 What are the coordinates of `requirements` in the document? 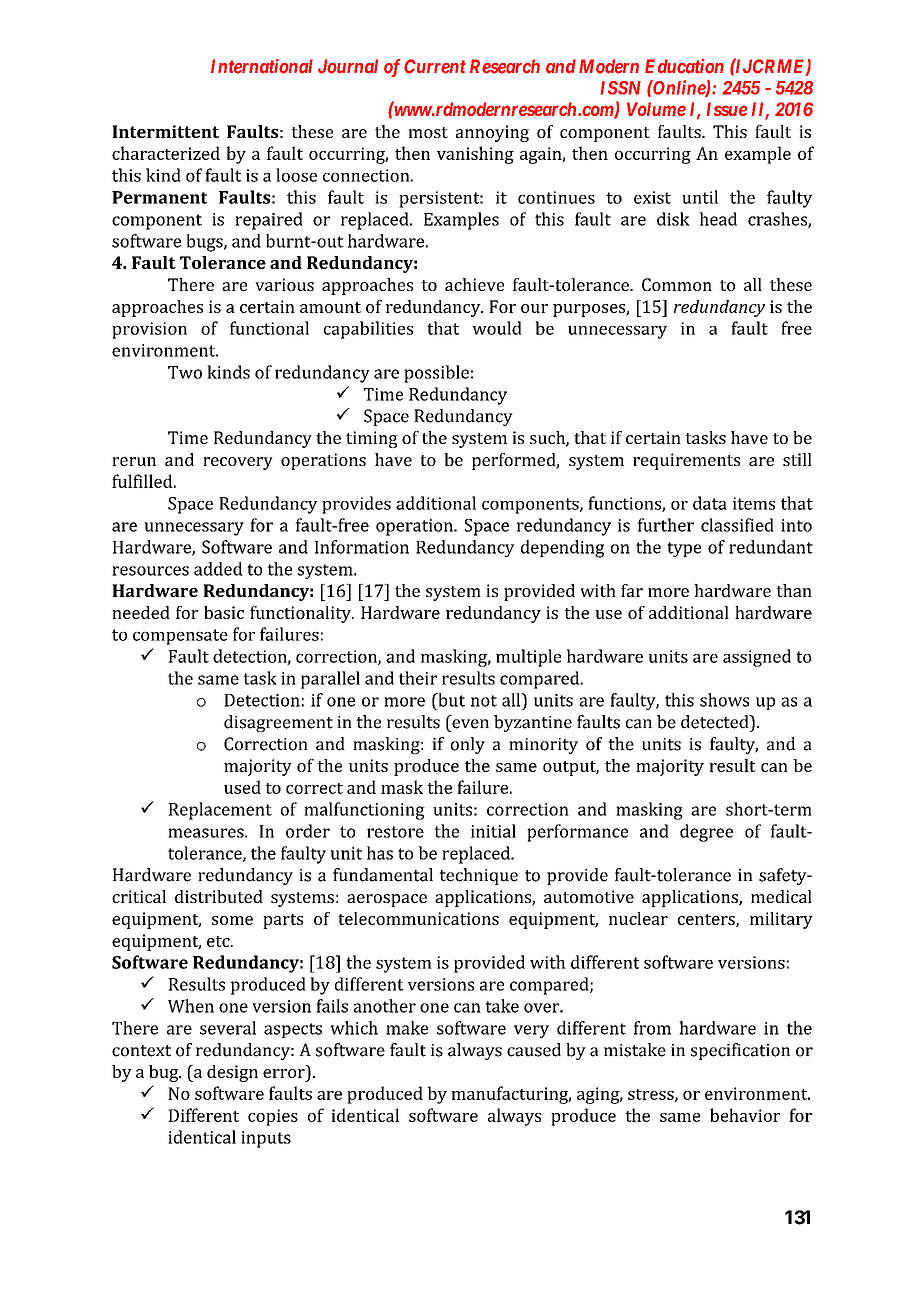 It's located at (686, 461).
